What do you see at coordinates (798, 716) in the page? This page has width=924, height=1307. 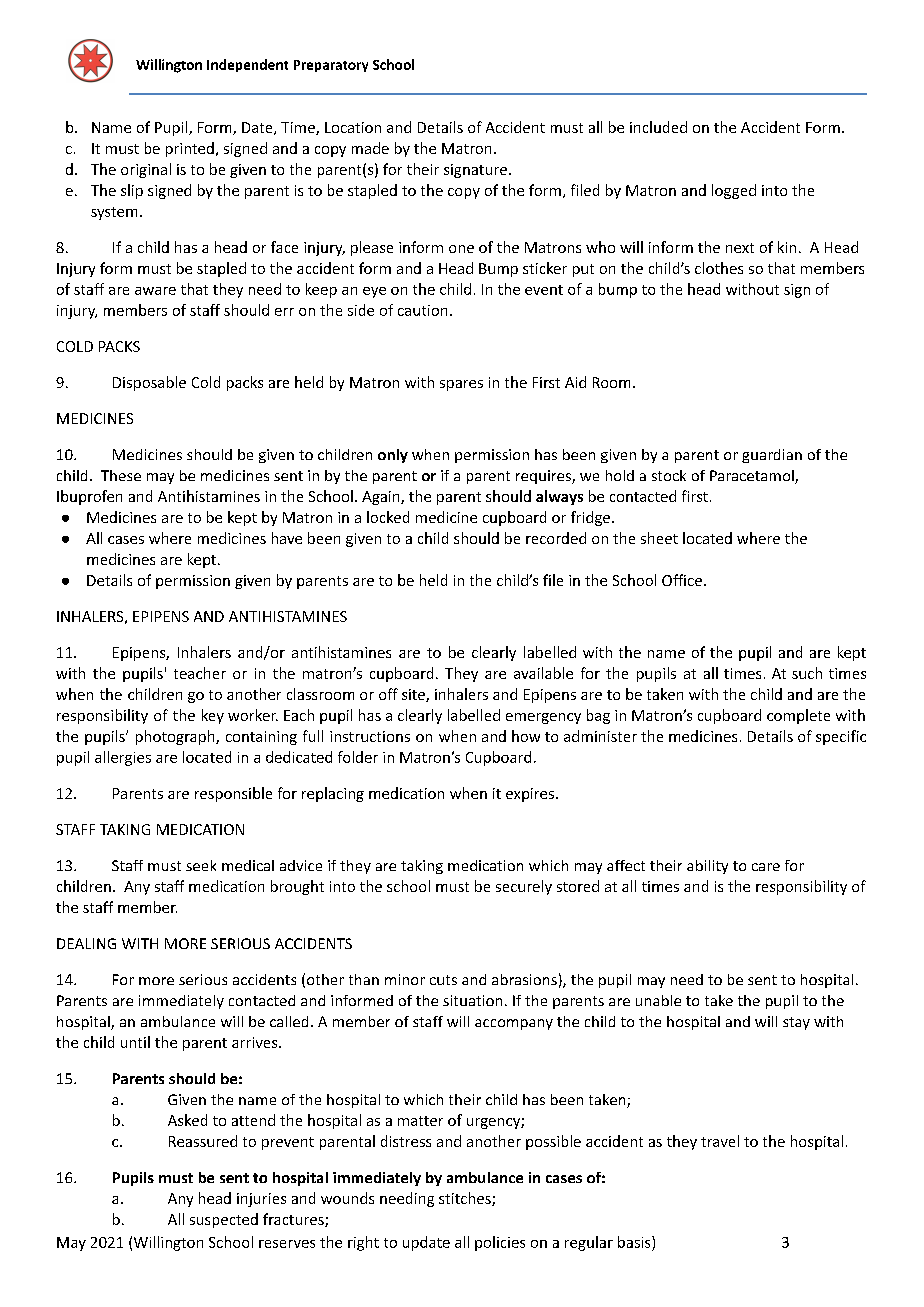 I see `complete` at bounding box center [798, 716].
